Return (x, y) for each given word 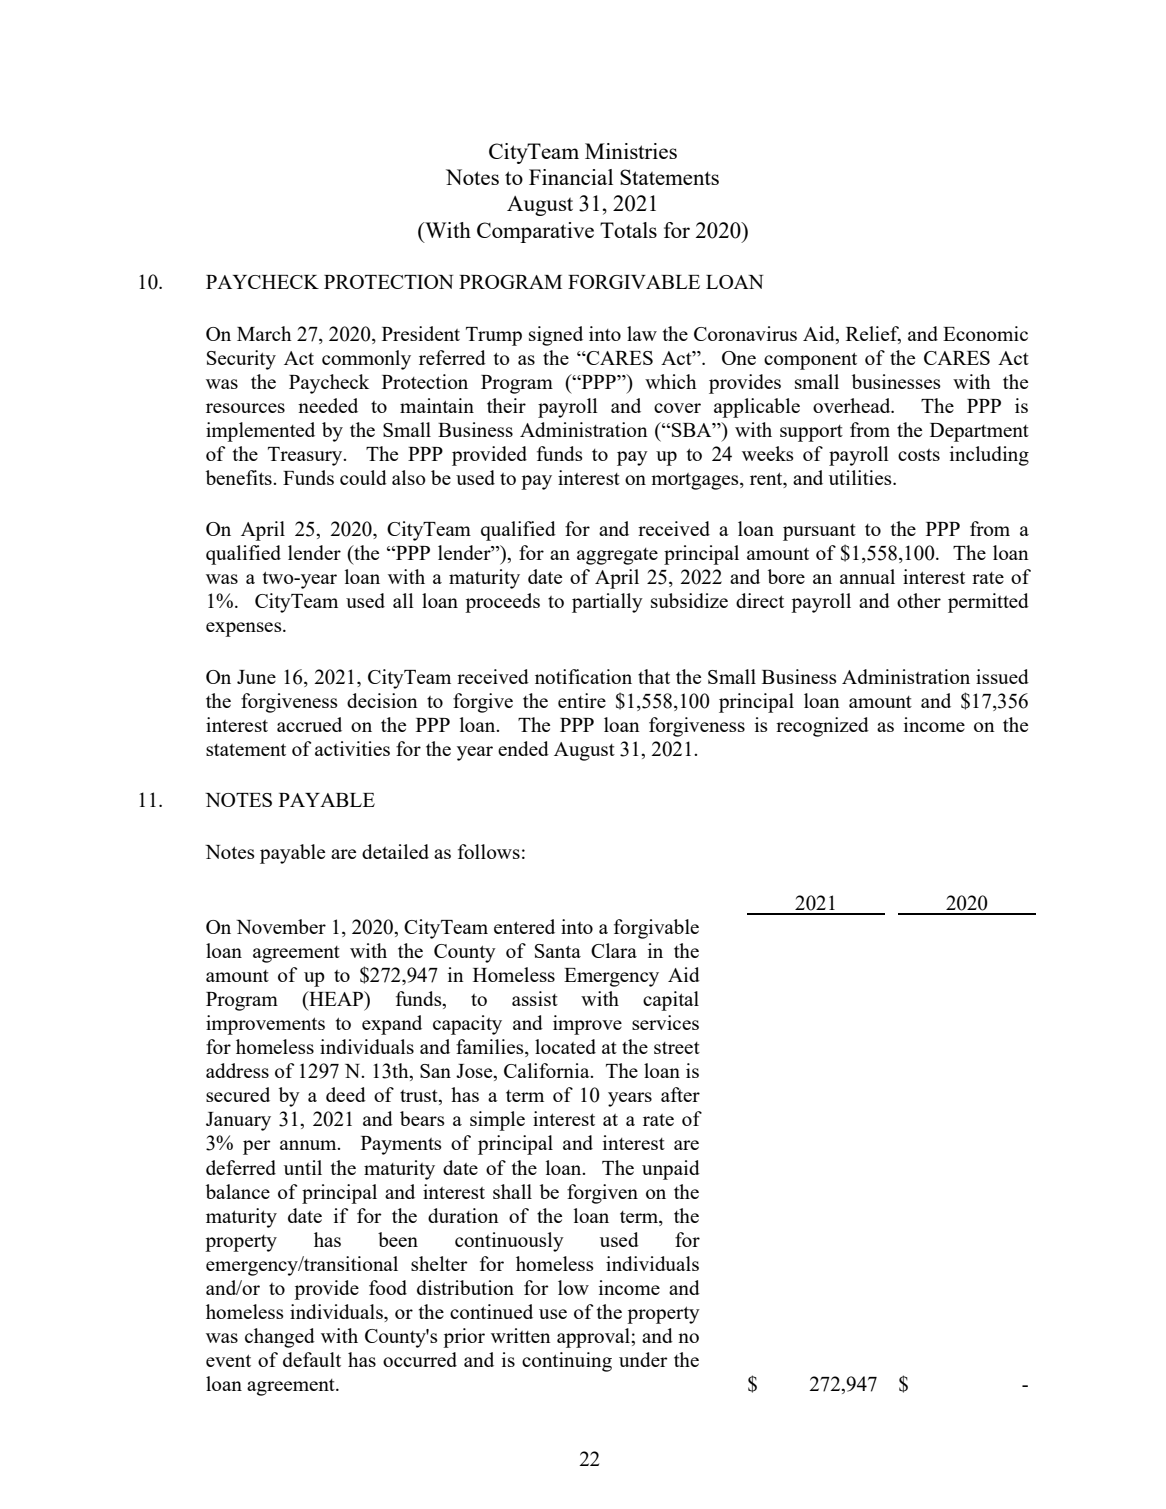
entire (582, 700)
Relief (873, 335)
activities (352, 748)
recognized (822, 727)
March (264, 333)
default (312, 1359)
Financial (571, 177)
